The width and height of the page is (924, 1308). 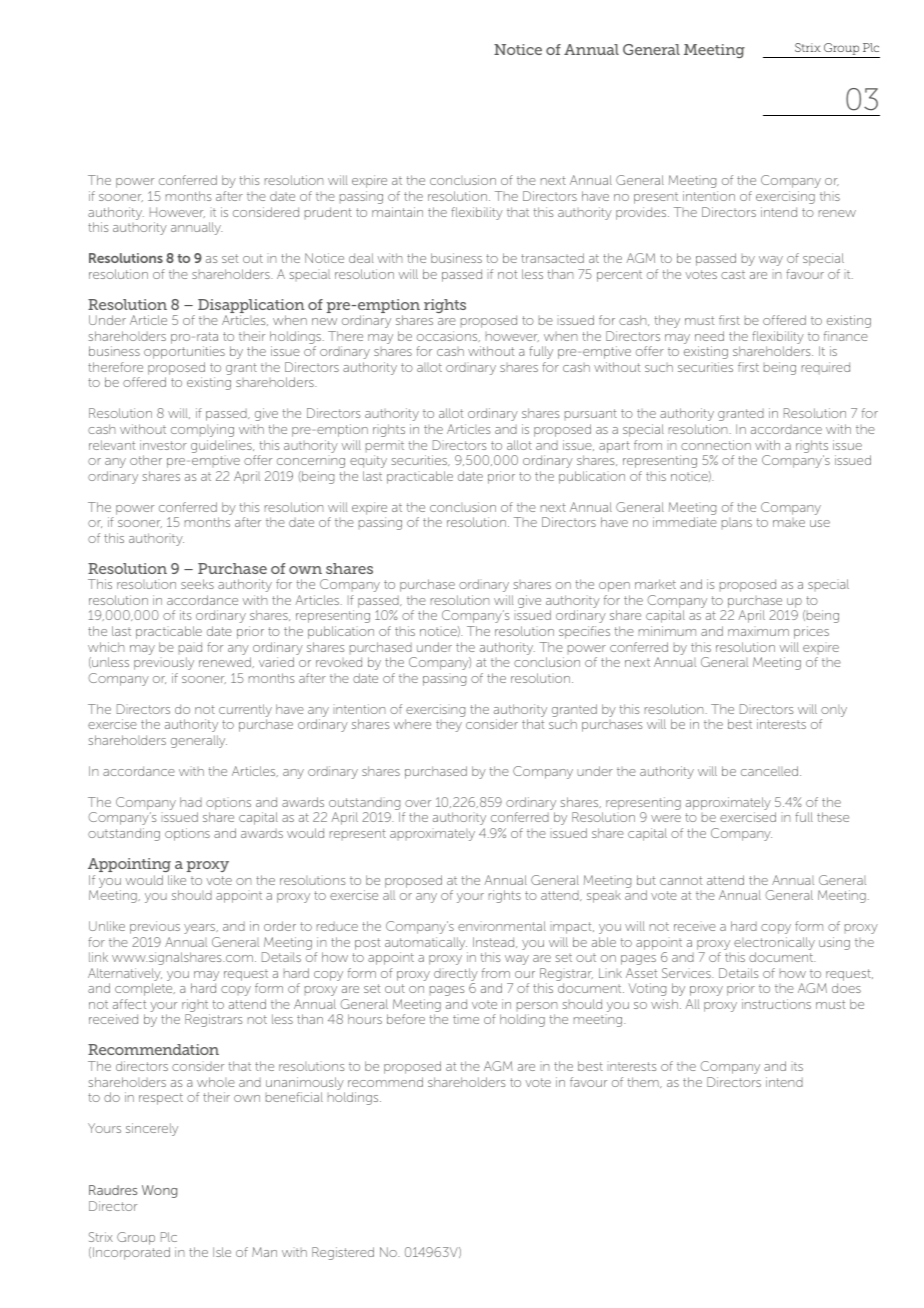 I want to click on Registered, so click(x=343, y=1253).
